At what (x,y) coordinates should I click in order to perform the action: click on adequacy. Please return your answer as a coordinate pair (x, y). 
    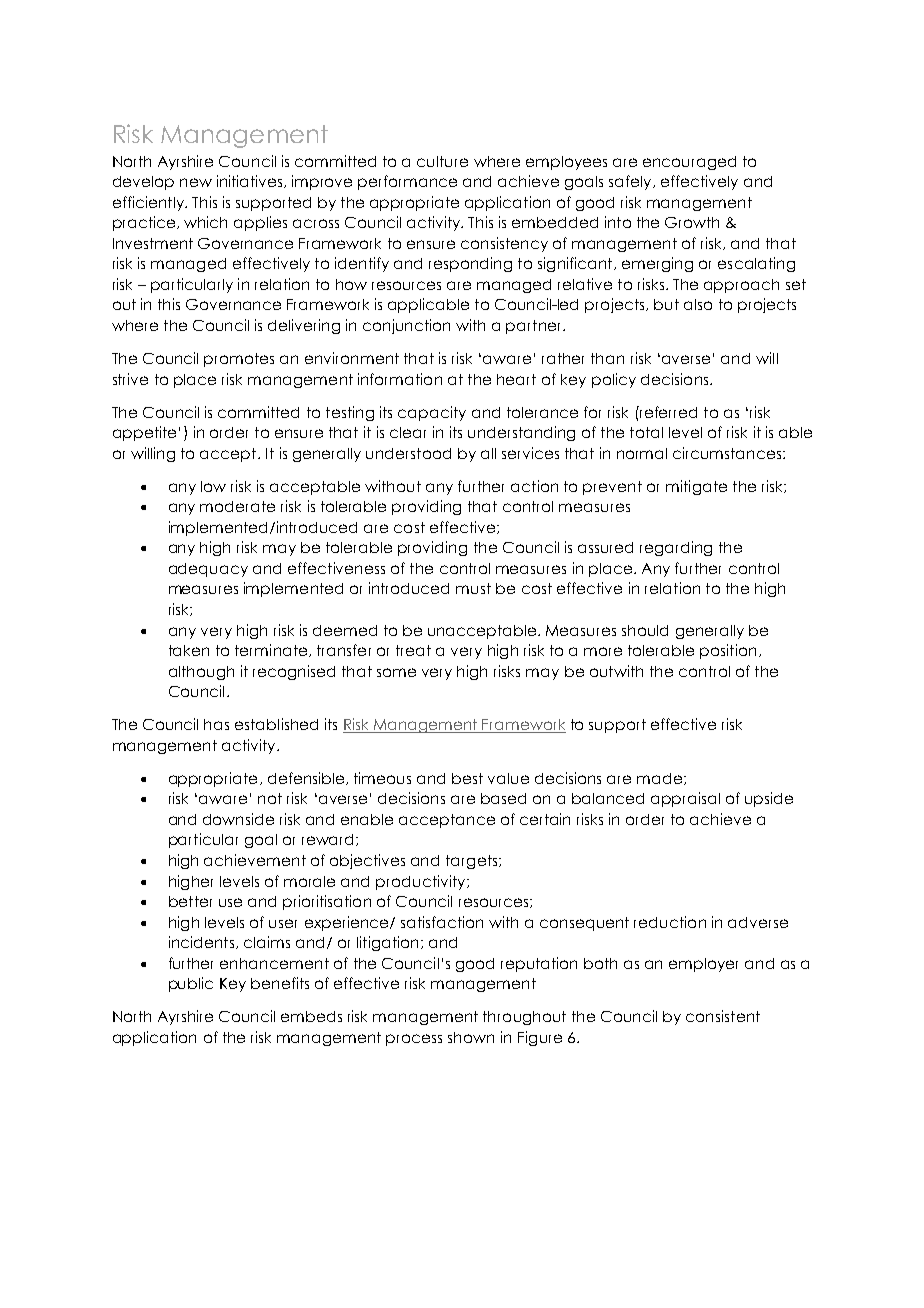
    Looking at the image, I should click on (208, 570).
